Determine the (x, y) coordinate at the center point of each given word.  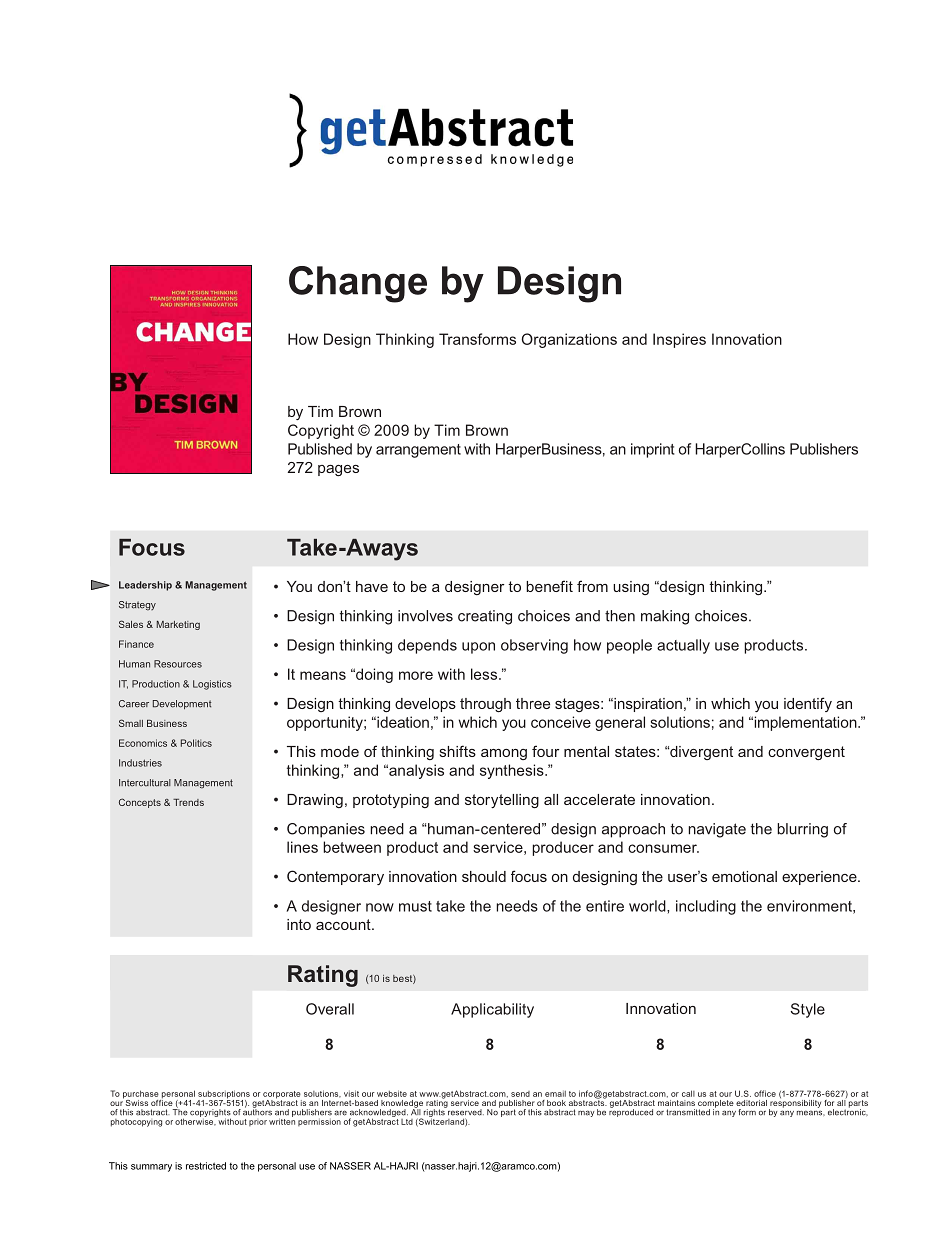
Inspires (679, 340)
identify (808, 704)
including (706, 907)
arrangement (418, 451)
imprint (652, 450)
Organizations (569, 340)
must (415, 906)
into (299, 924)
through (485, 705)
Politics (196, 743)
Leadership (145, 586)
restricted (206, 1166)
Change (358, 284)
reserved (465, 1111)
